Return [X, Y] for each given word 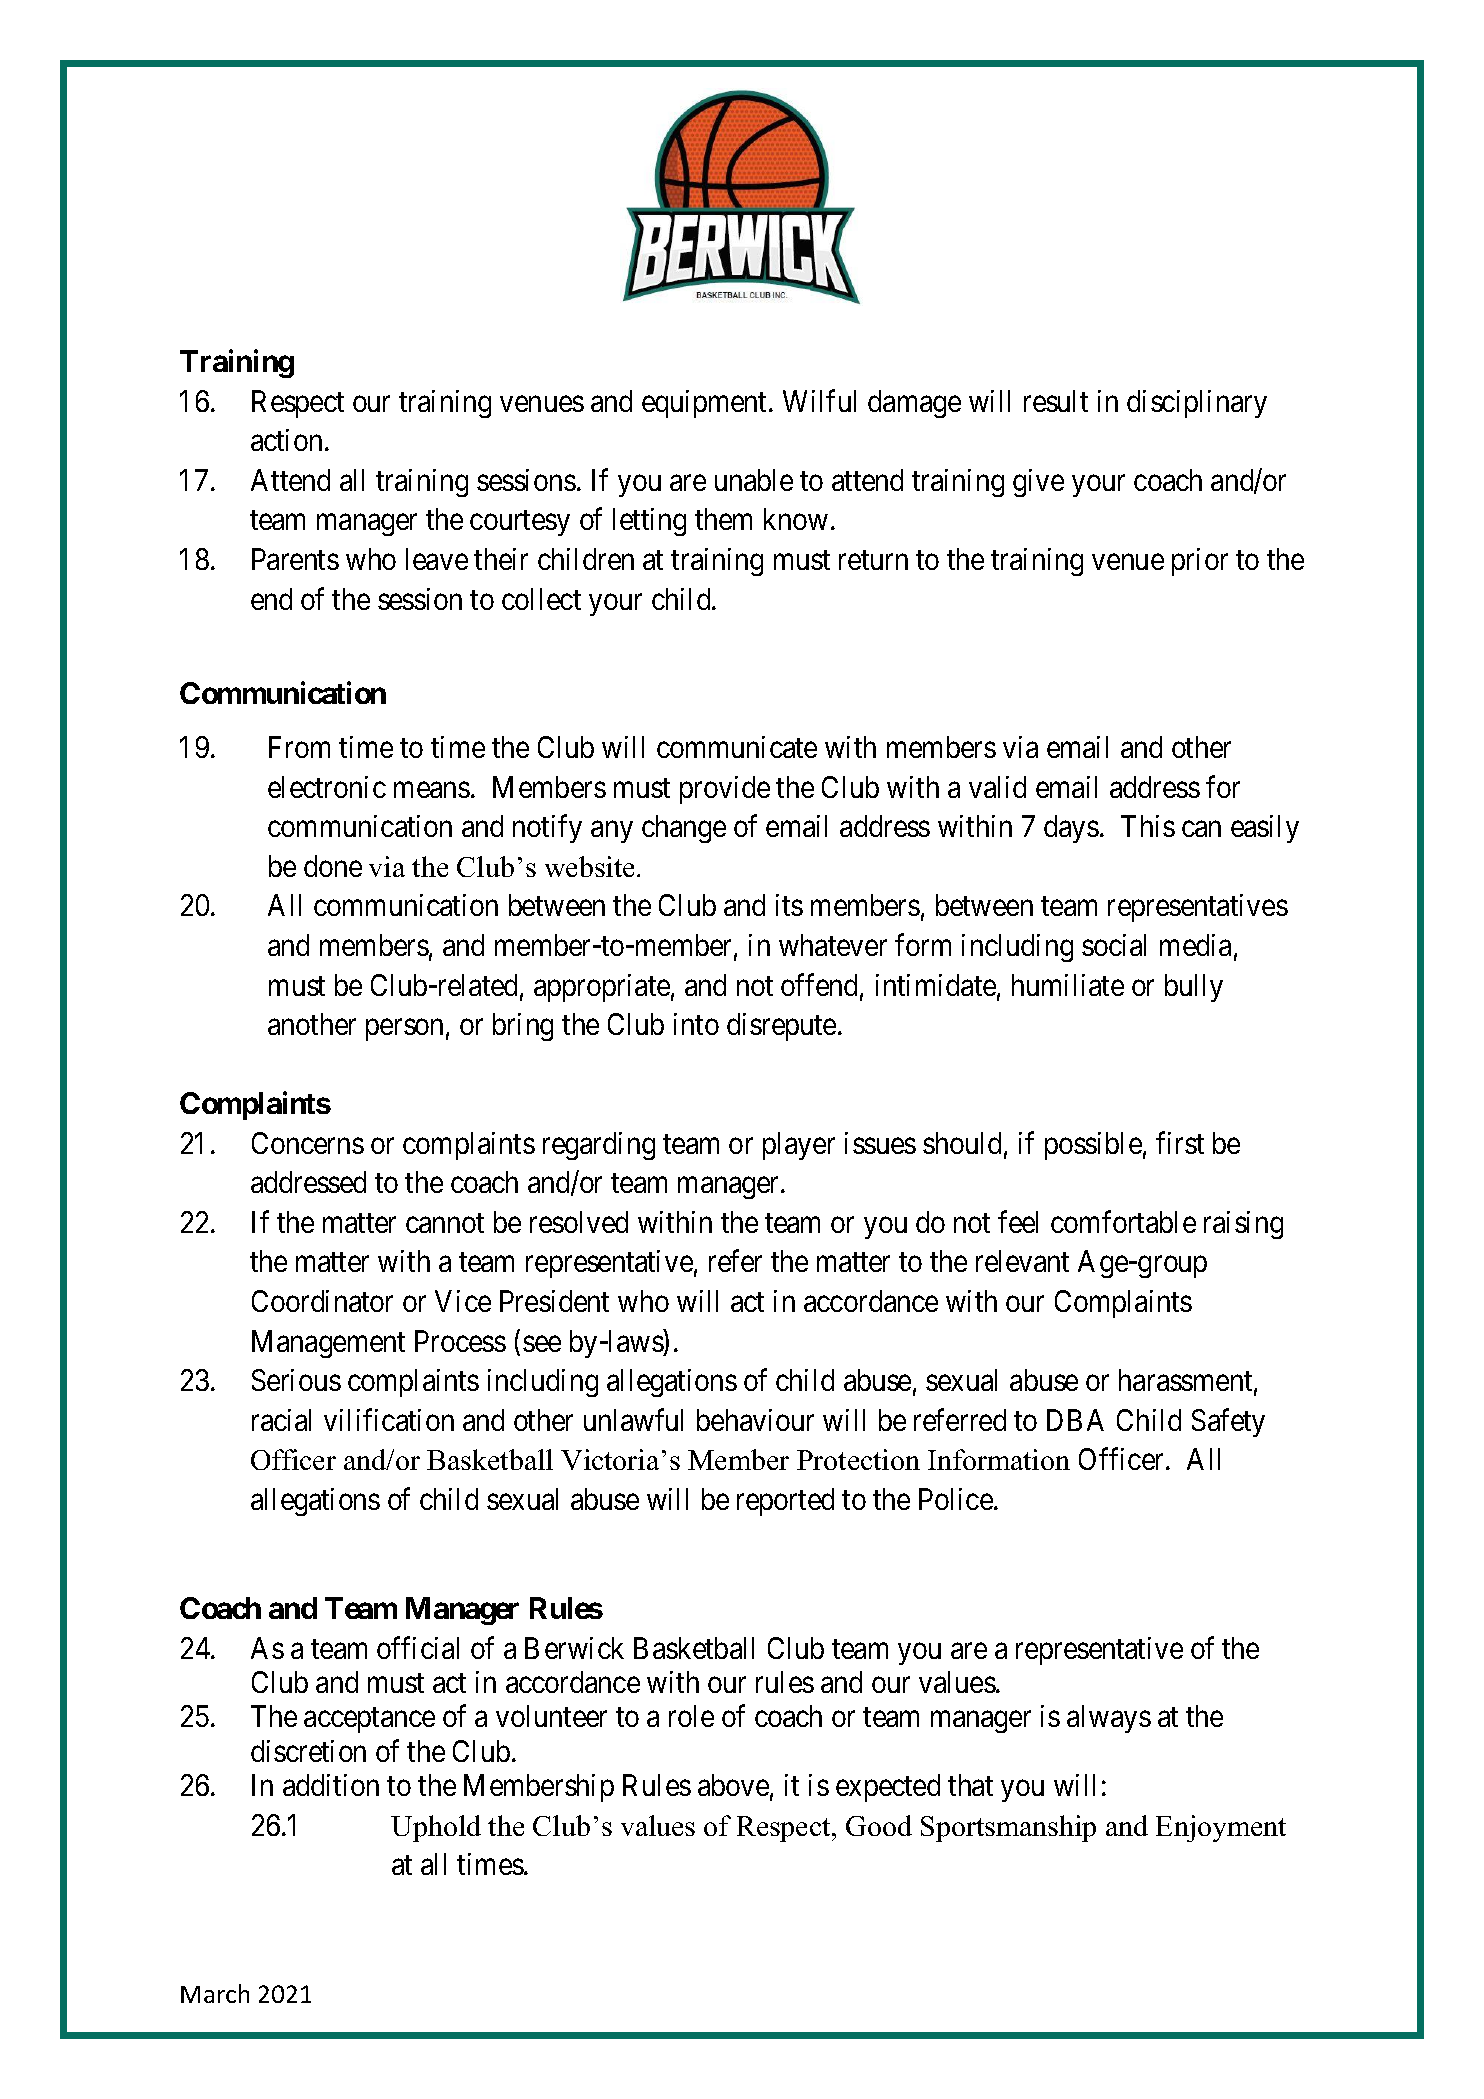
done [333, 866]
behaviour [755, 1420]
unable [754, 480]
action [286, 440]
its [789, 905]
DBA [1075, 1420]
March [215, 1993]
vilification [389, 1419]
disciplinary [1197, 404]
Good [879, 1825]
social [1114, 945]
